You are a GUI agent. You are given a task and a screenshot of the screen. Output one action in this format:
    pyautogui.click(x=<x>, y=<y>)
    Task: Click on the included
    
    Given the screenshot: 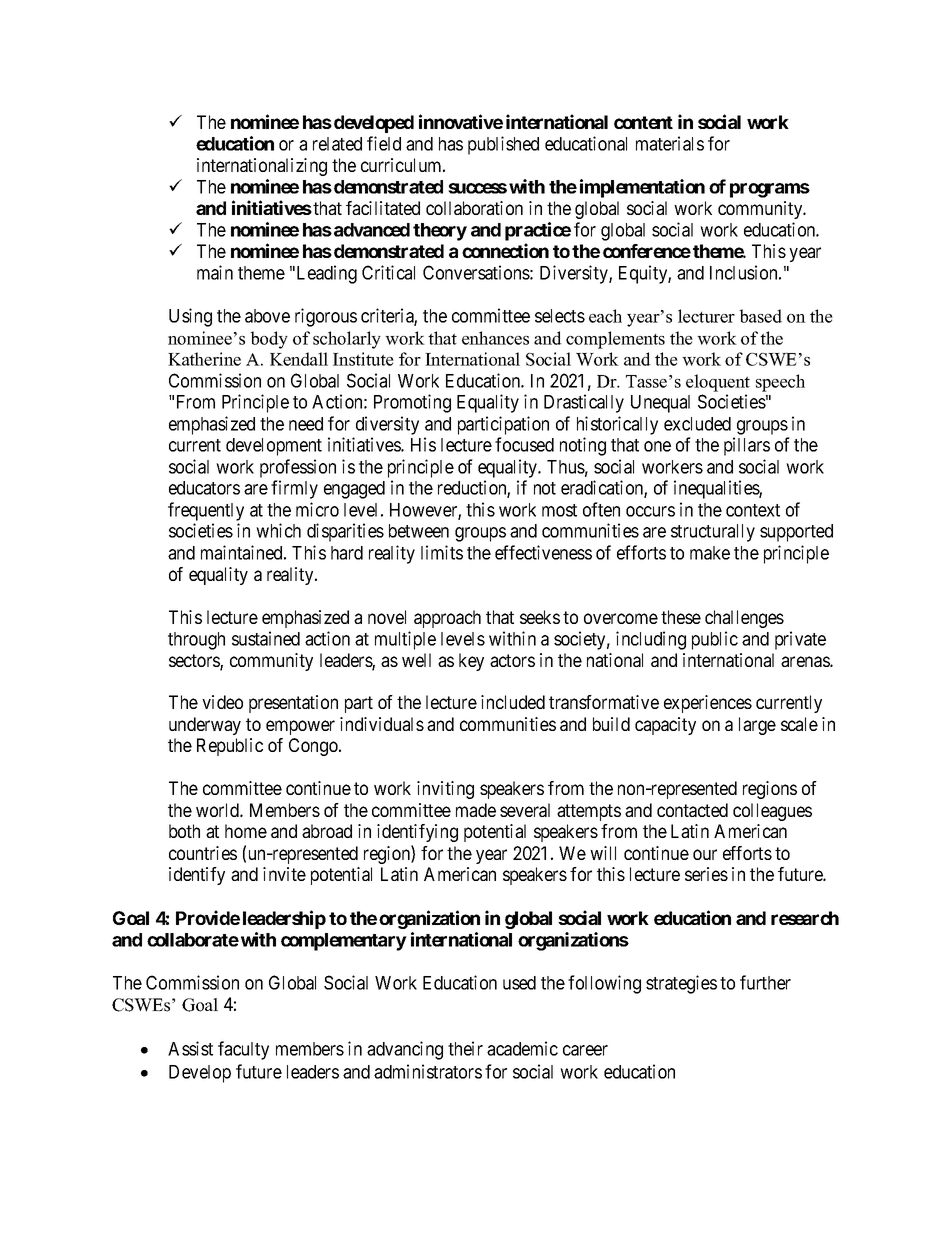 What is the action you would take?
    pyautogui.click(x=513, y=702)
